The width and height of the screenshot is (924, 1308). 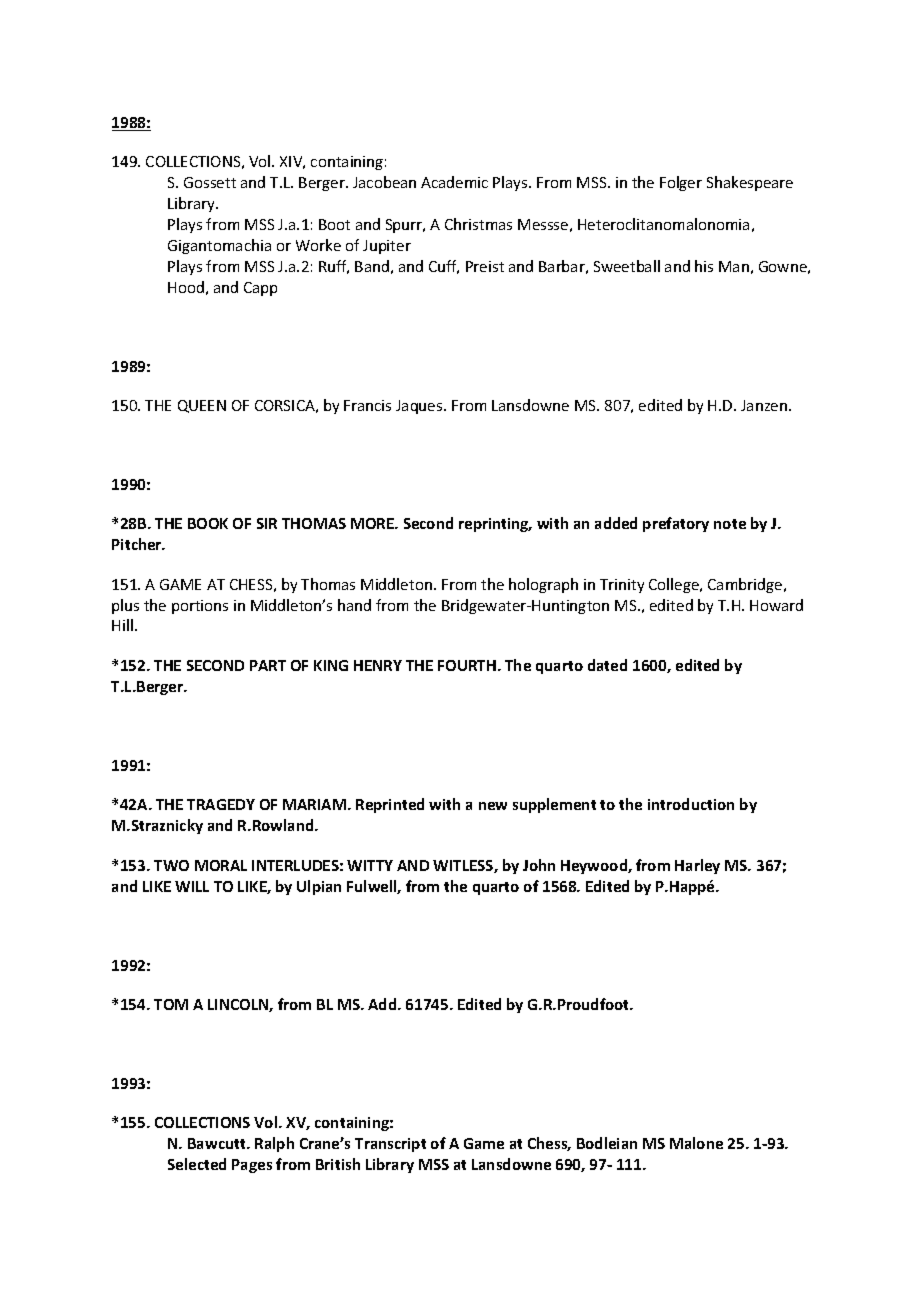 What do you see at coordinates (691, 804) in the screenshot?
I see `introduction` at bounding box center [691, 804].
